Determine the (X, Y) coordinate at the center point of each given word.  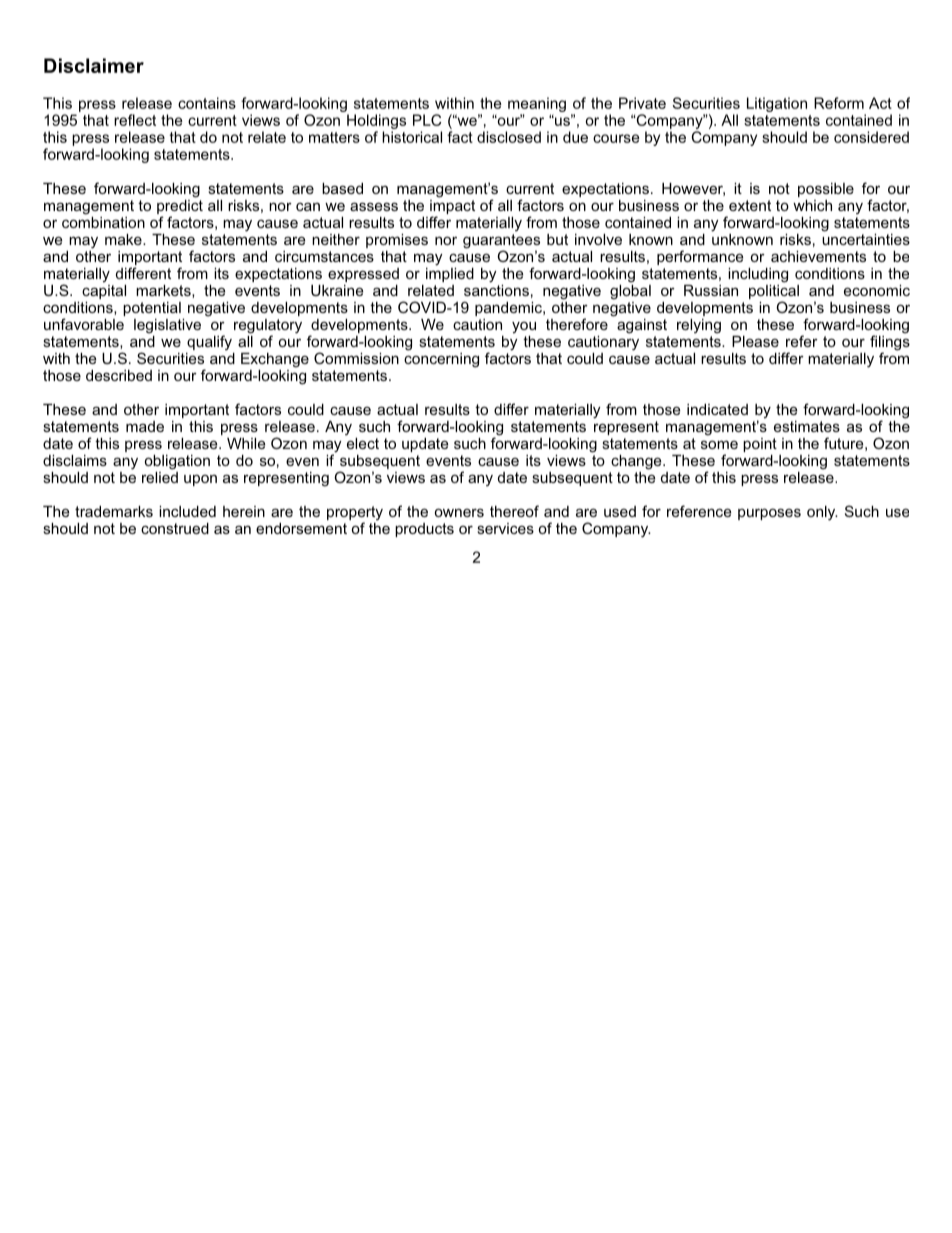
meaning (537, 106)
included (187, 511)
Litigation (777, 104)
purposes (769, 514)
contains (207, 103)
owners (459, 512)
